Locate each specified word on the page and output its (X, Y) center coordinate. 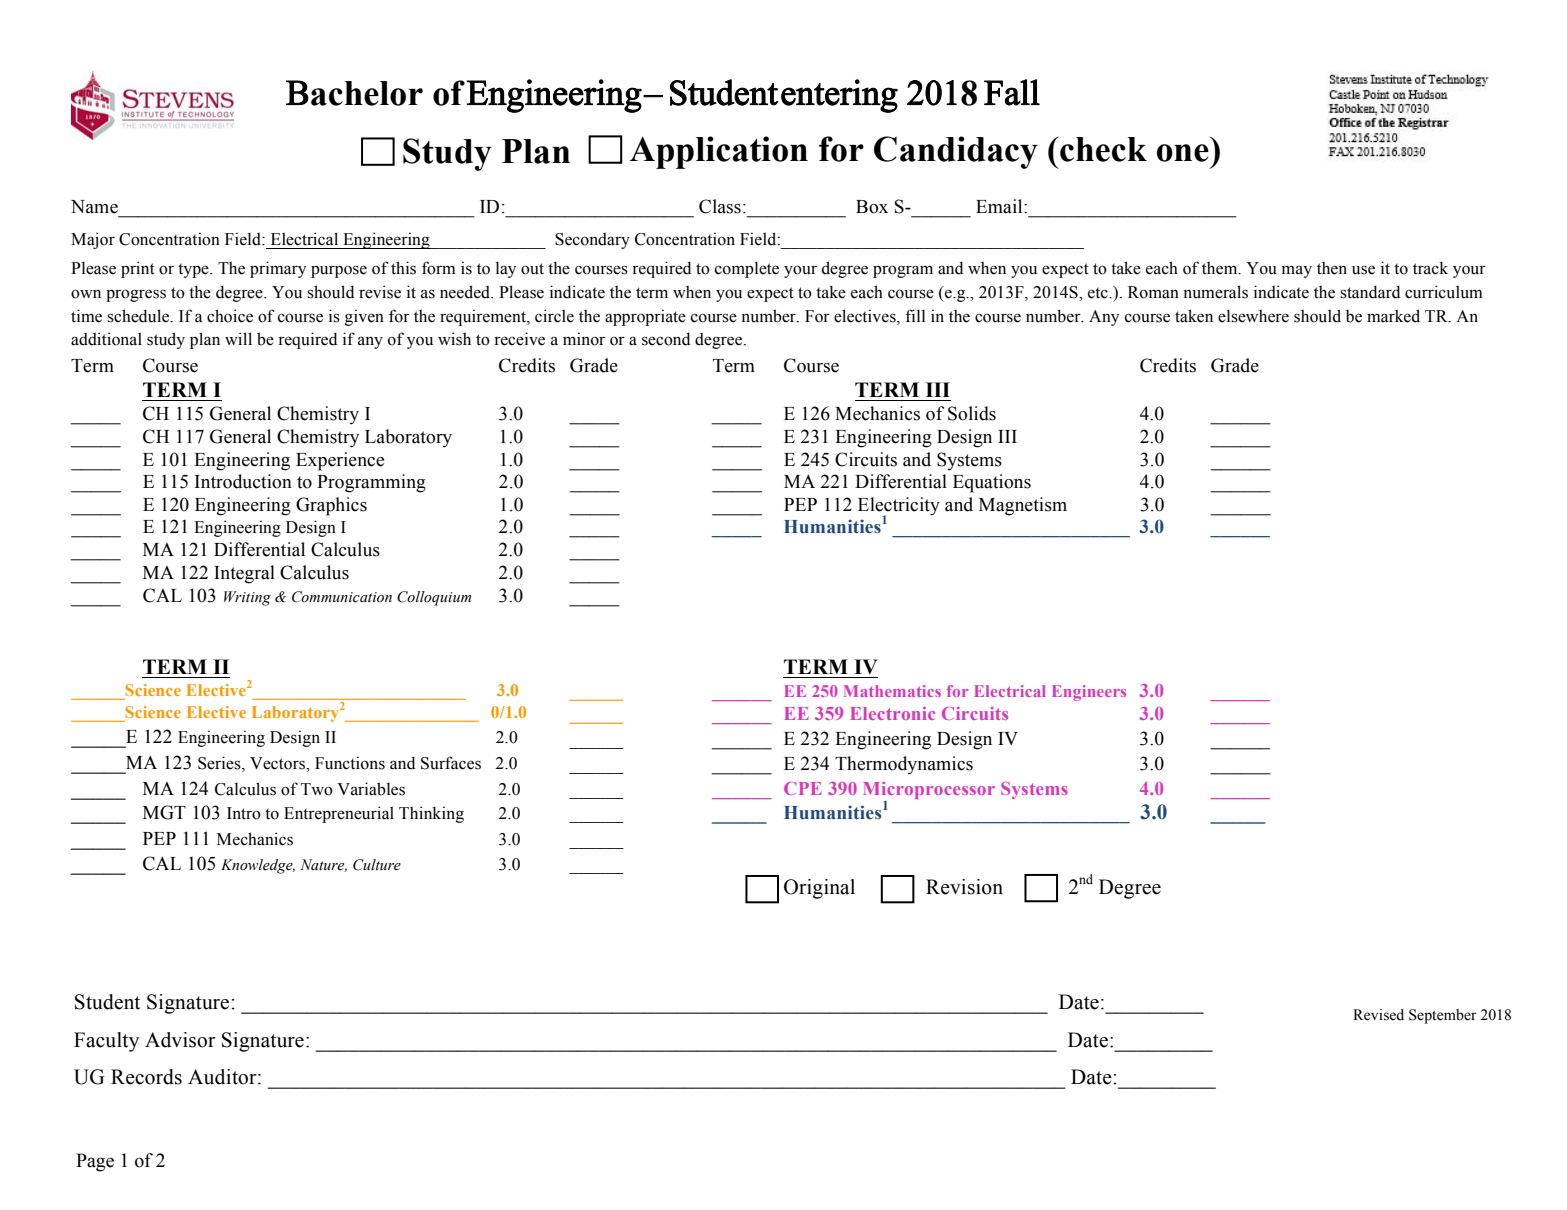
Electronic (893, 713)
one (1183, 153)
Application (719, 152)
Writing (247, 598)
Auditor (223, 1077)
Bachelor (354, 93)
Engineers (1089, 693)
